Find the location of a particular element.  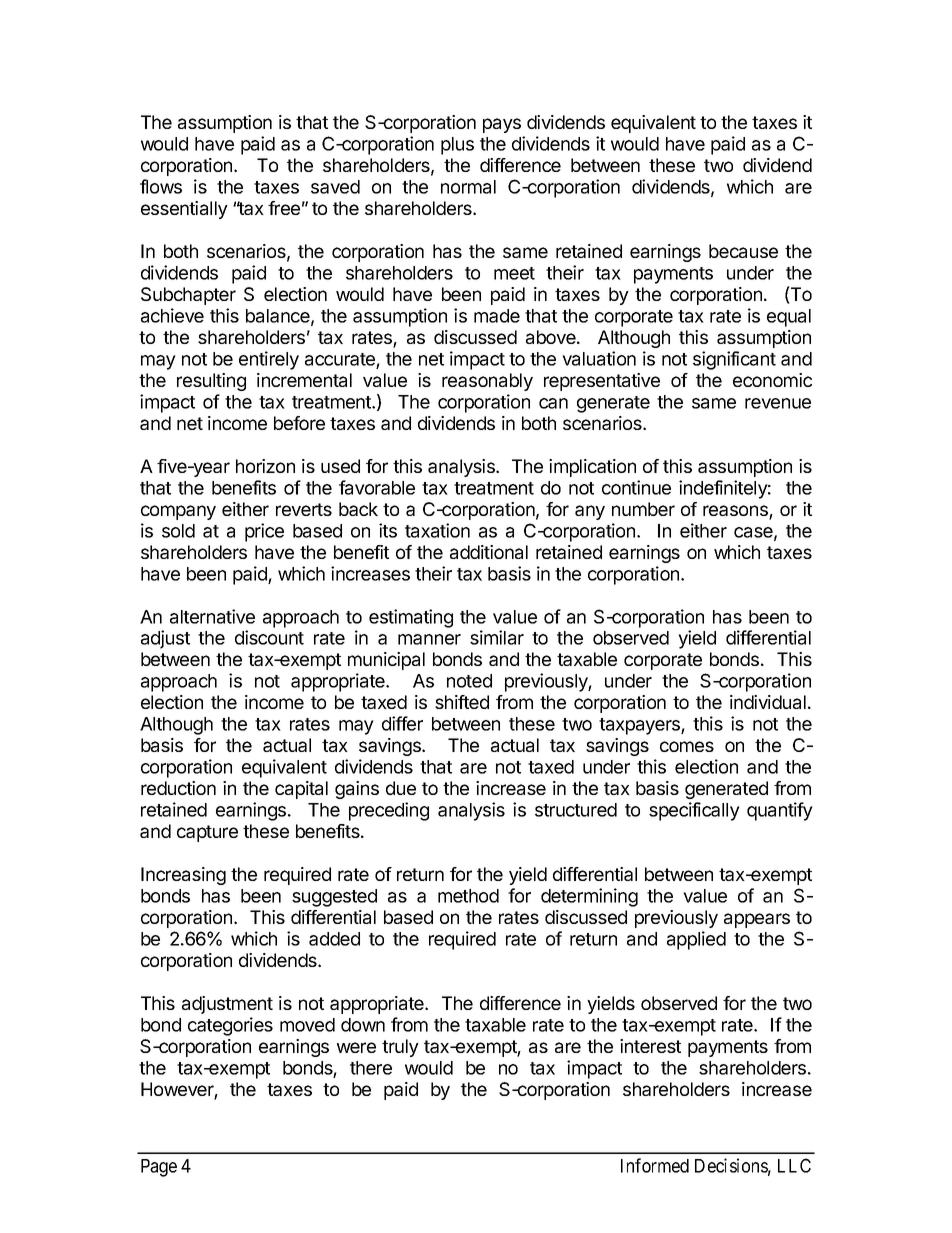

essentially is located at coordinates (184, 210).
